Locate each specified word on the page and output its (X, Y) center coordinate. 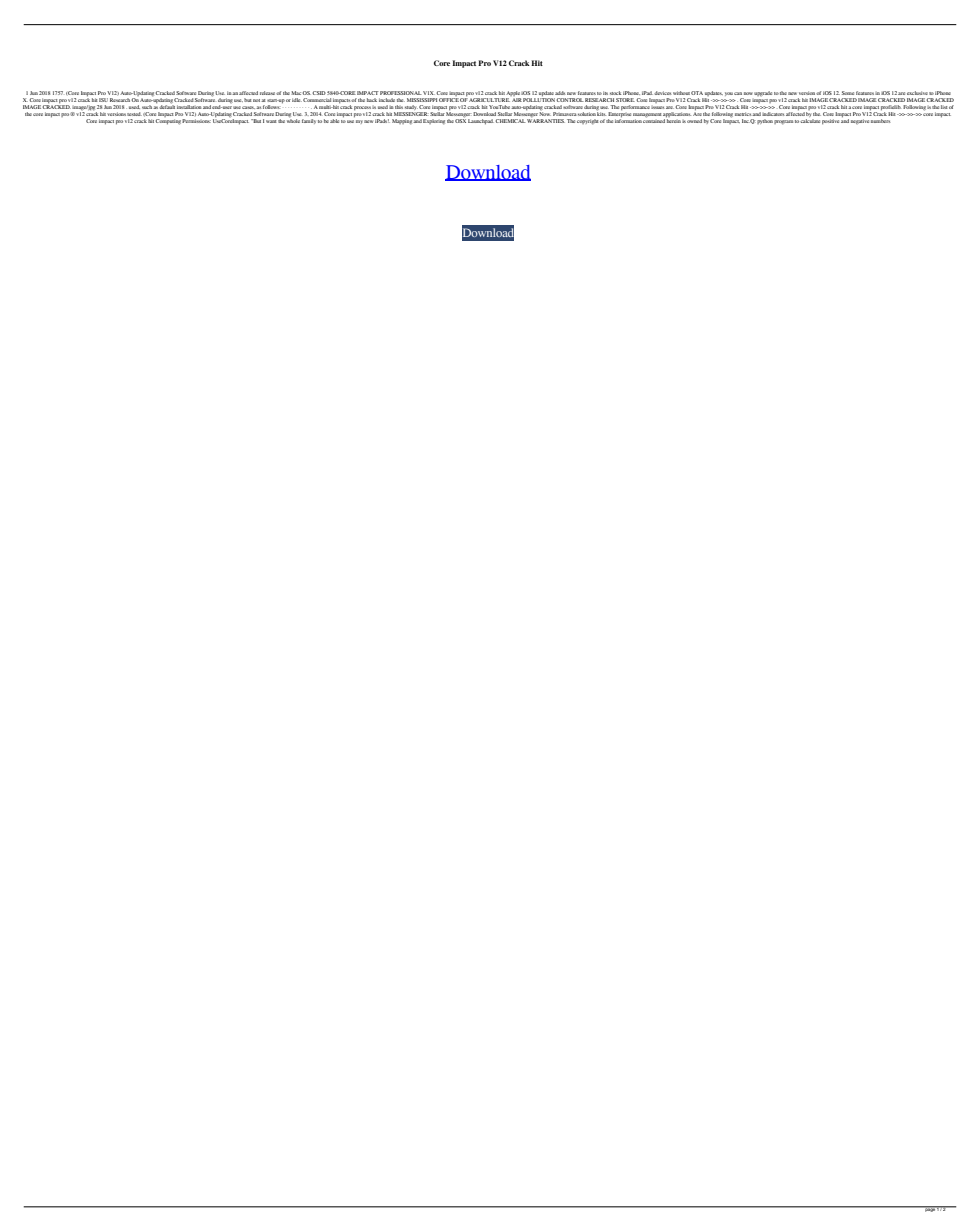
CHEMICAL (510, 121)
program (783, 122)
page (930, 1209)
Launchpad (481, 122)
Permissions (196, 121)
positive (830, 121)
